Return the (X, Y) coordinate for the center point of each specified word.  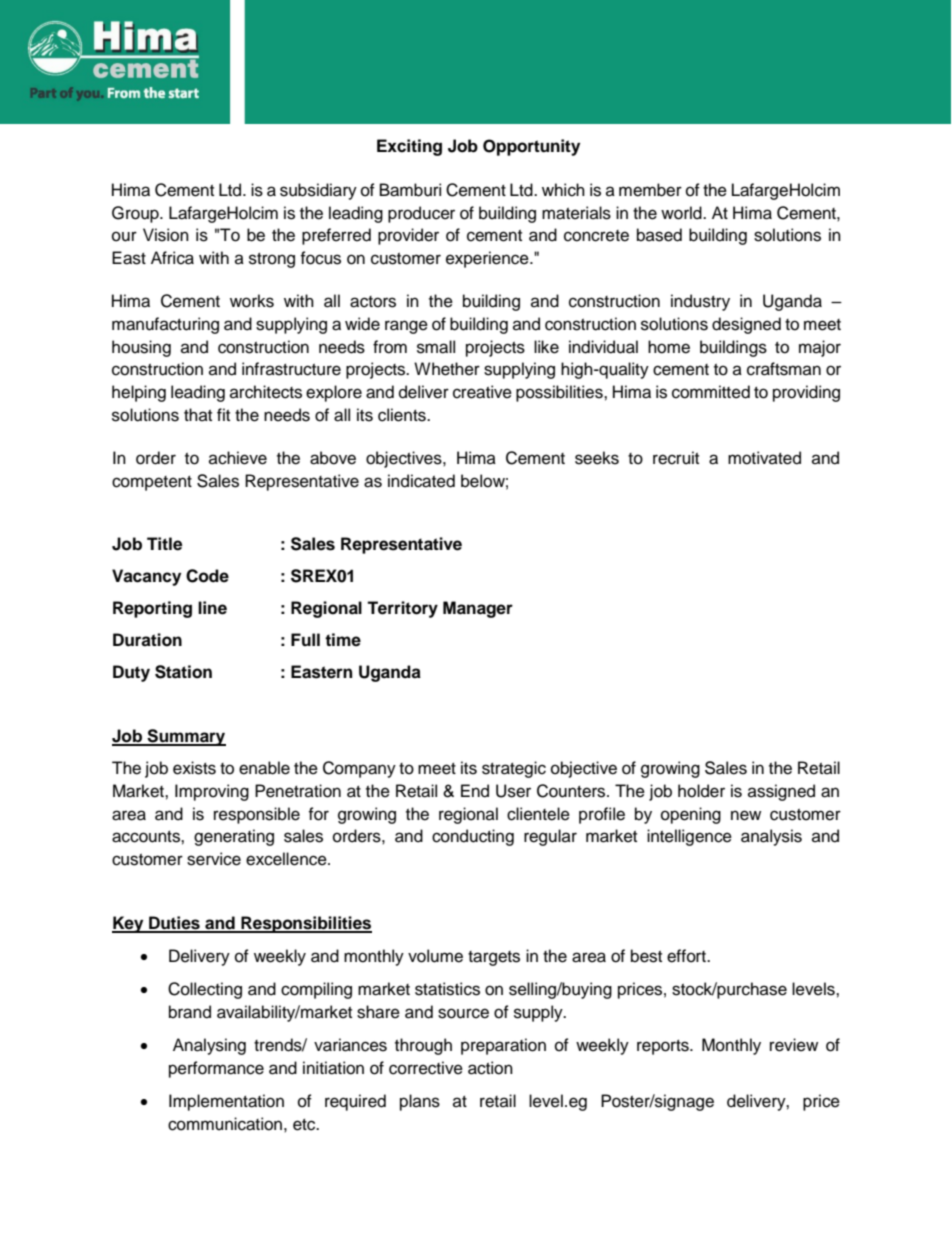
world (682, 213)
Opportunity (531, 147)
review (794, 1045)
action (490, 1068)
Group (136, 214)
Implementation (226, 1102)
